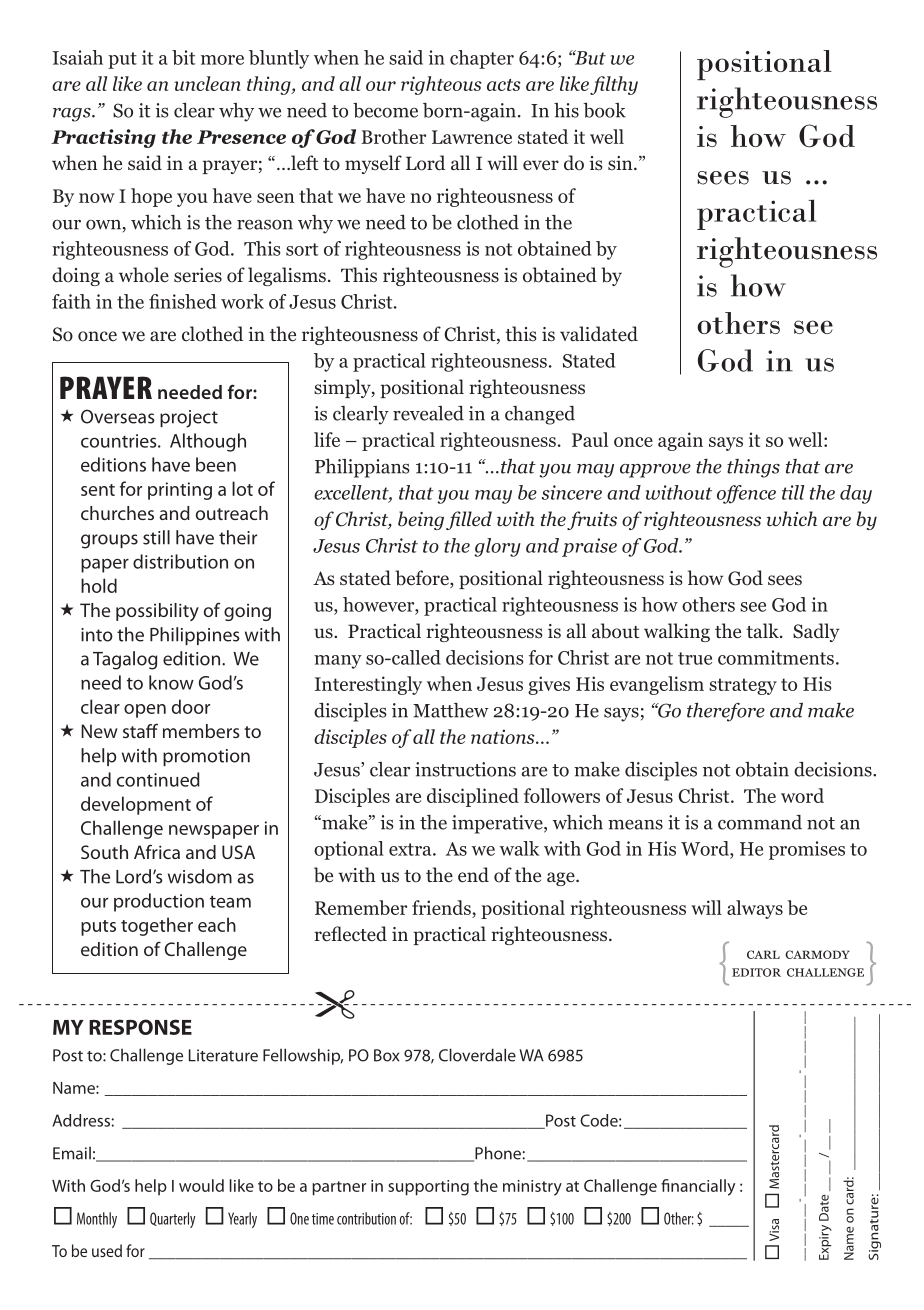 The height and width of the screenshot is (1310, 924). I want to click on filthy, so click(614, 85).
